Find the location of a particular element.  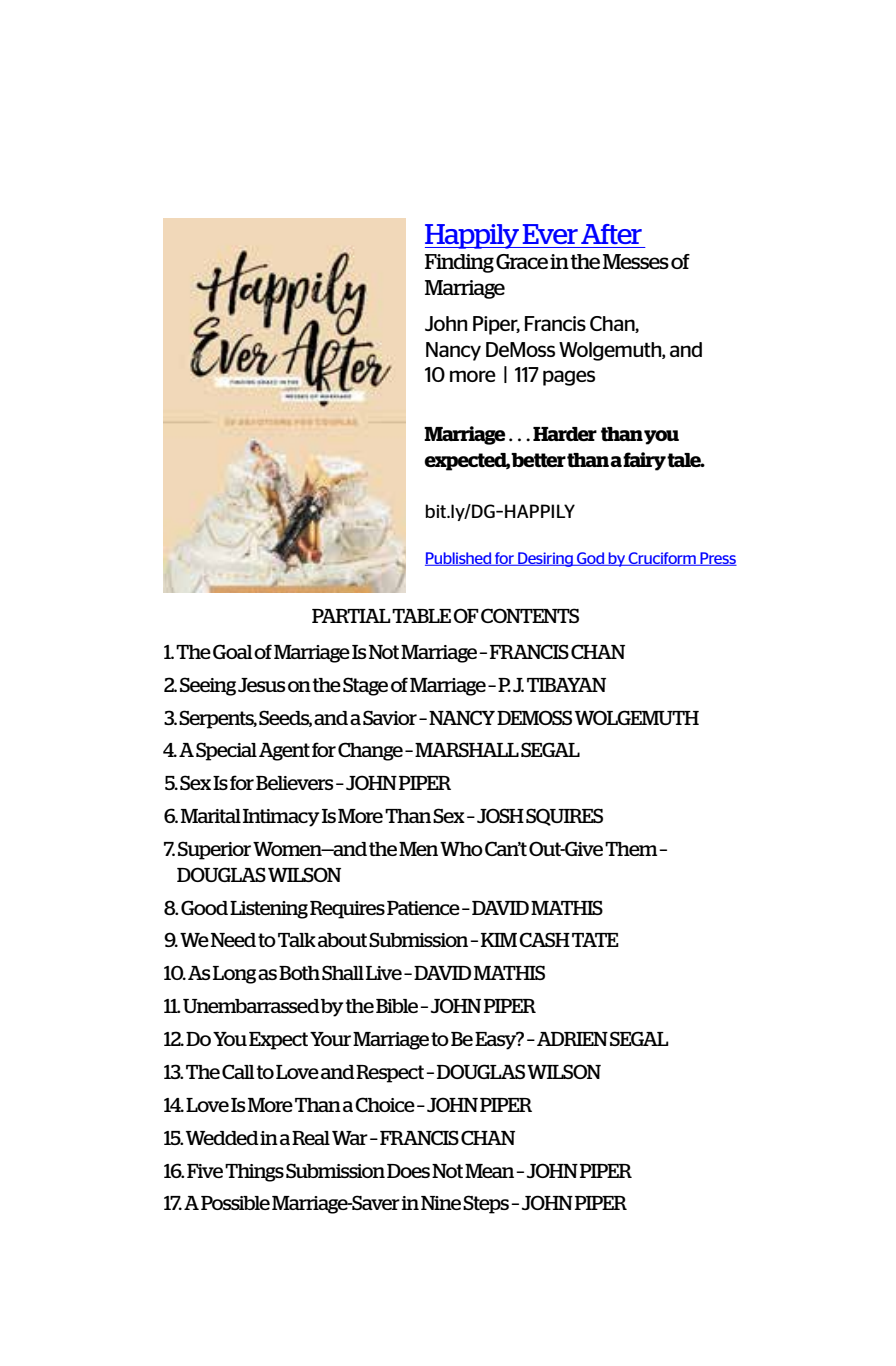

Messes is located at coordinates (636, 261).
